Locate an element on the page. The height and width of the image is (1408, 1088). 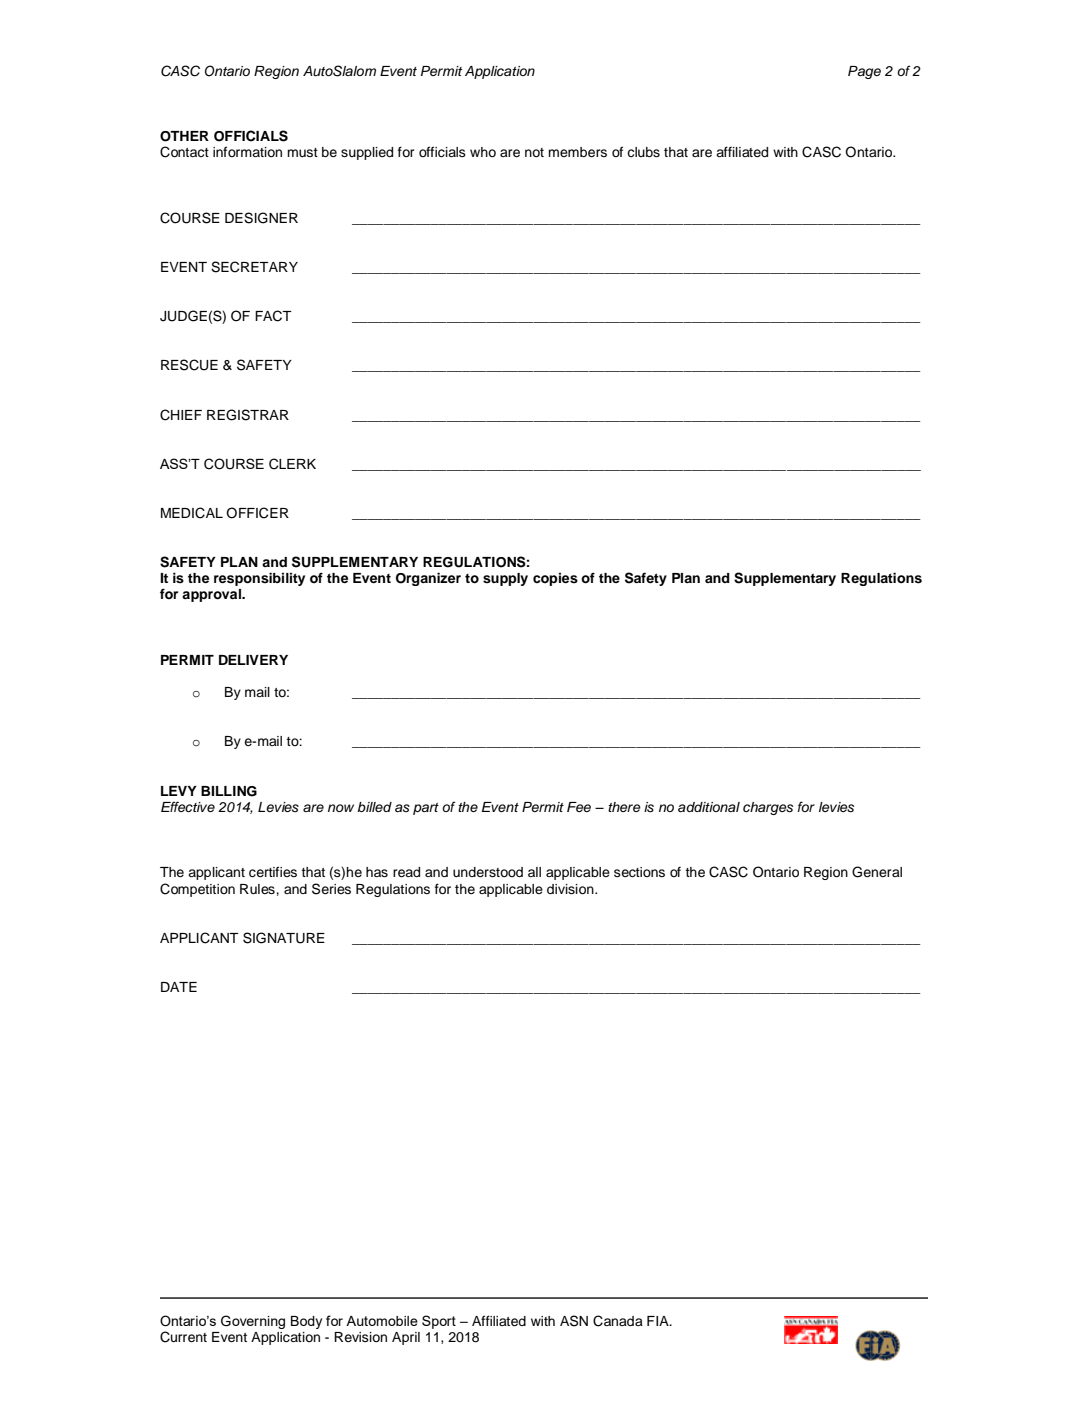
Page is located at coordinates (864, 72).
